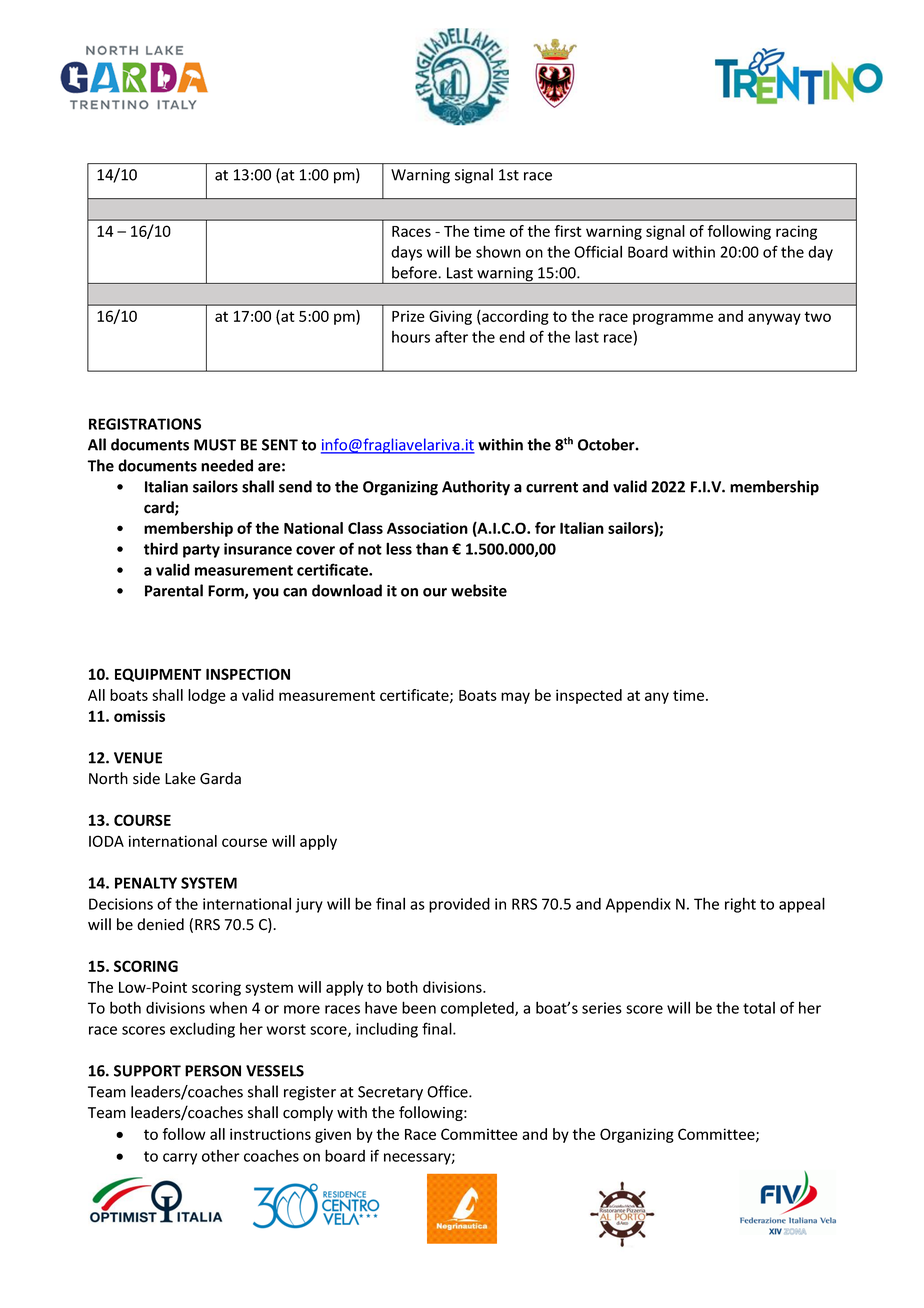 The height and width of the document is (1308, 924). Describe the element at coordinates (515, 698) in the document. I see `may` at that location.
